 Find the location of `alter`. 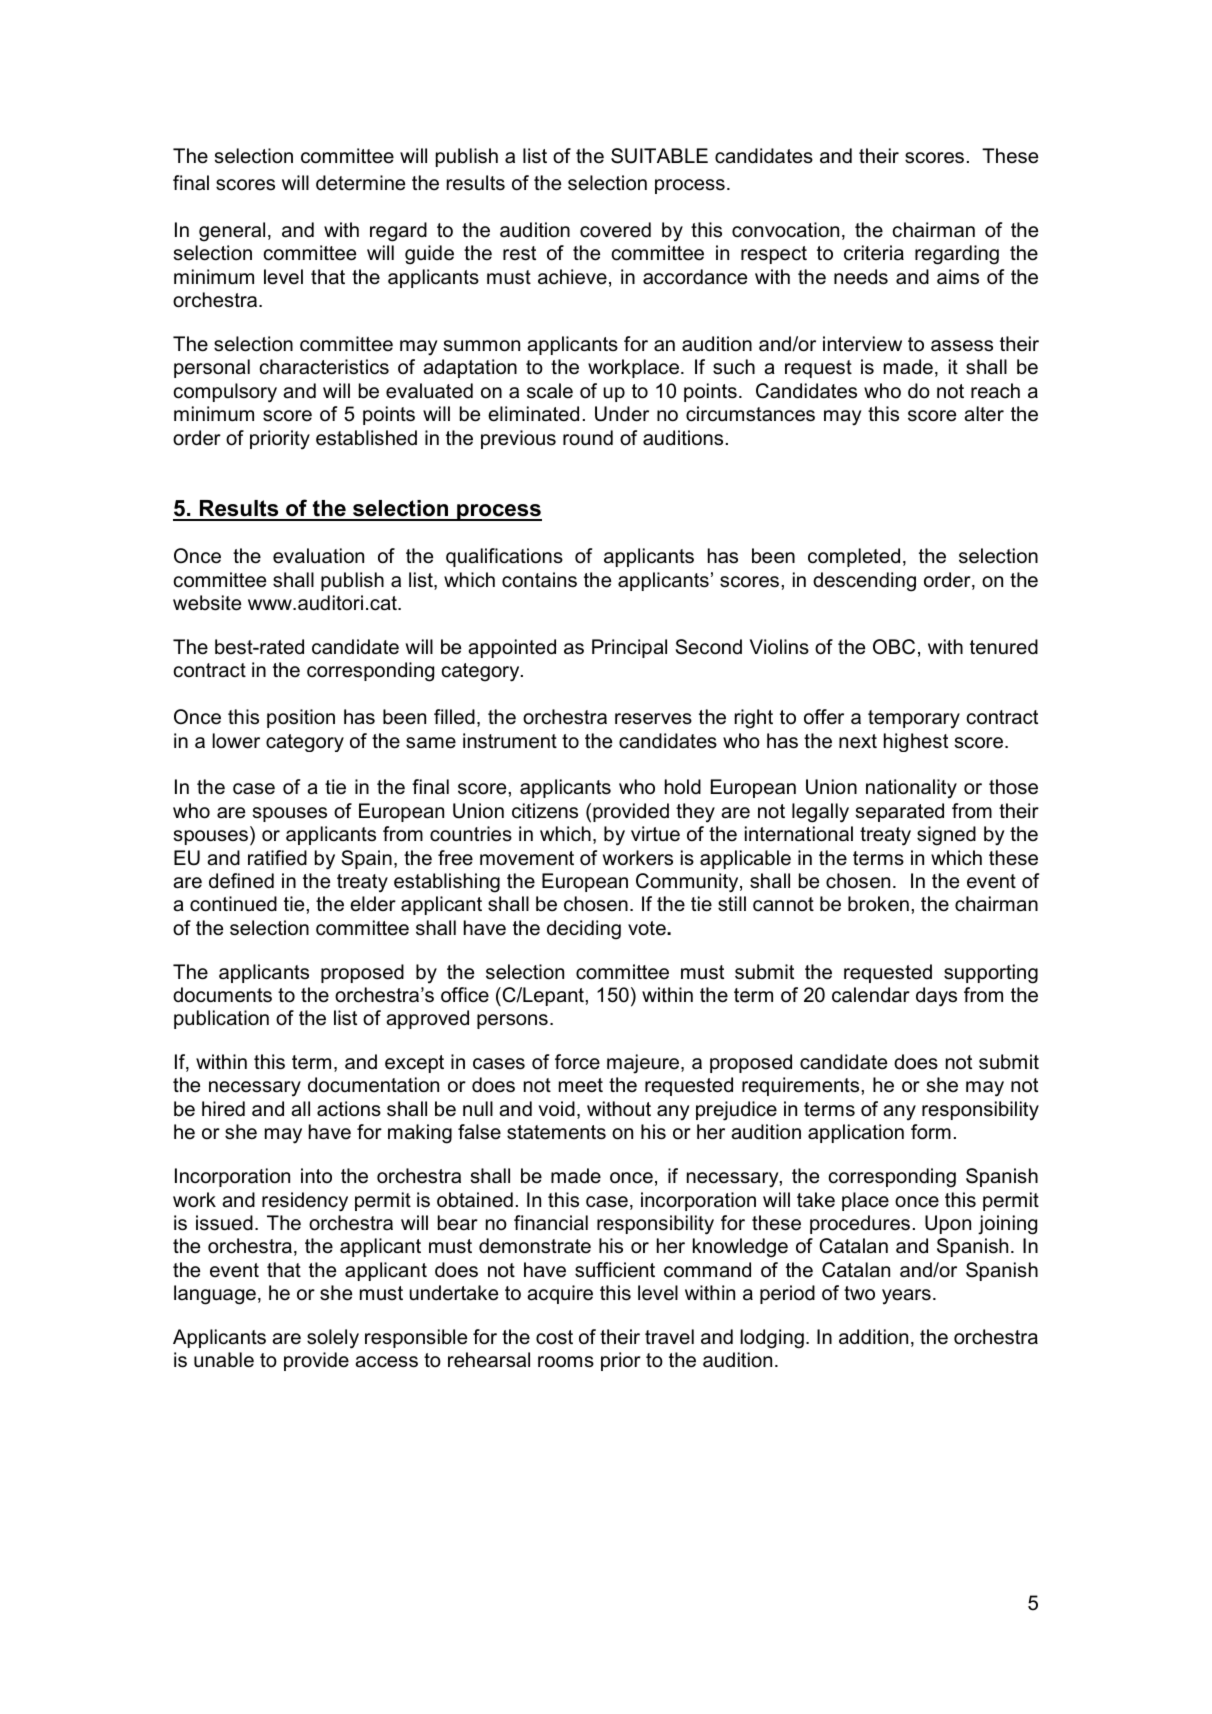

alter is located at coordinates (984, 414).
